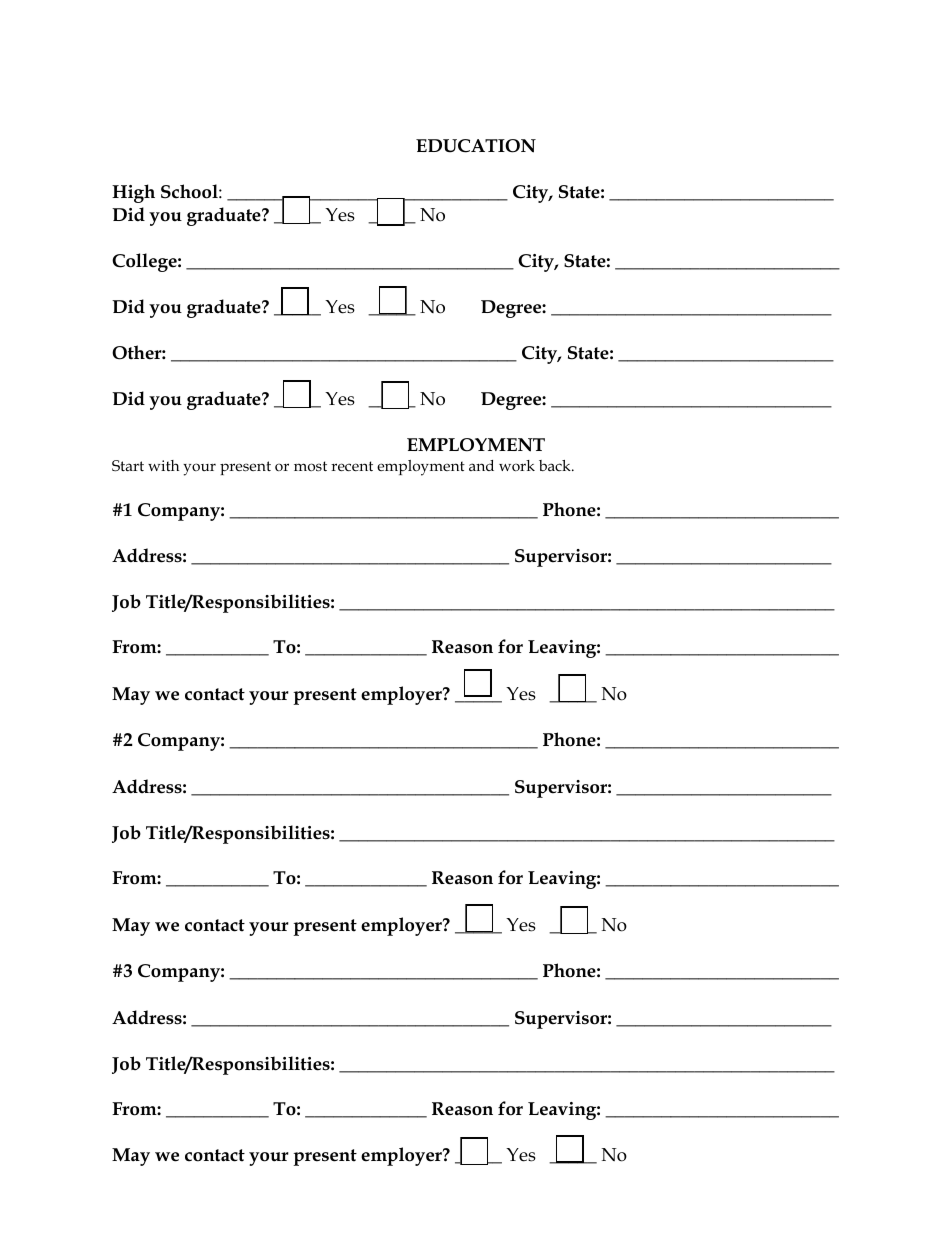  I want to click on work, so click(517, 465).
